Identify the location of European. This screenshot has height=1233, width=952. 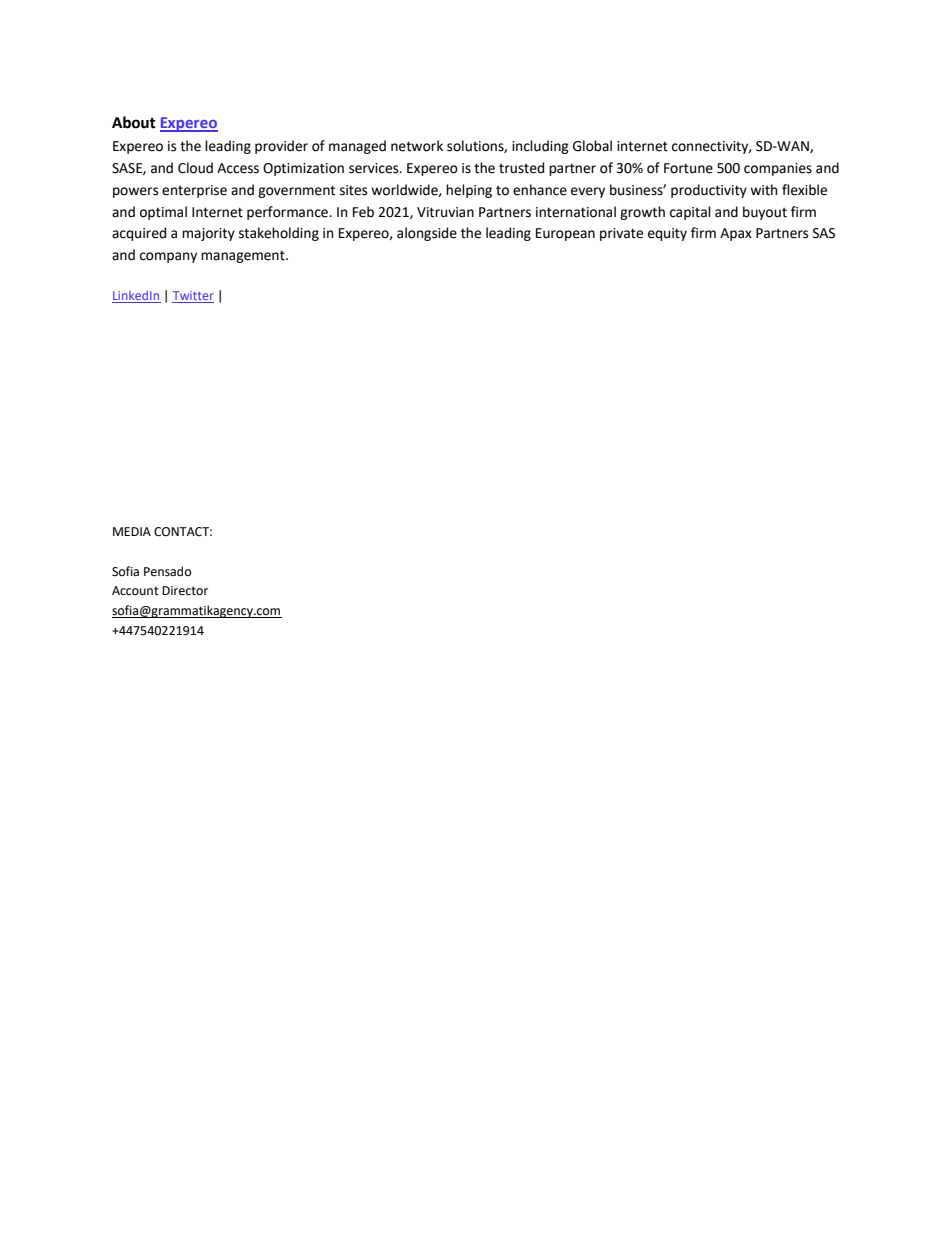
(565, 234).
